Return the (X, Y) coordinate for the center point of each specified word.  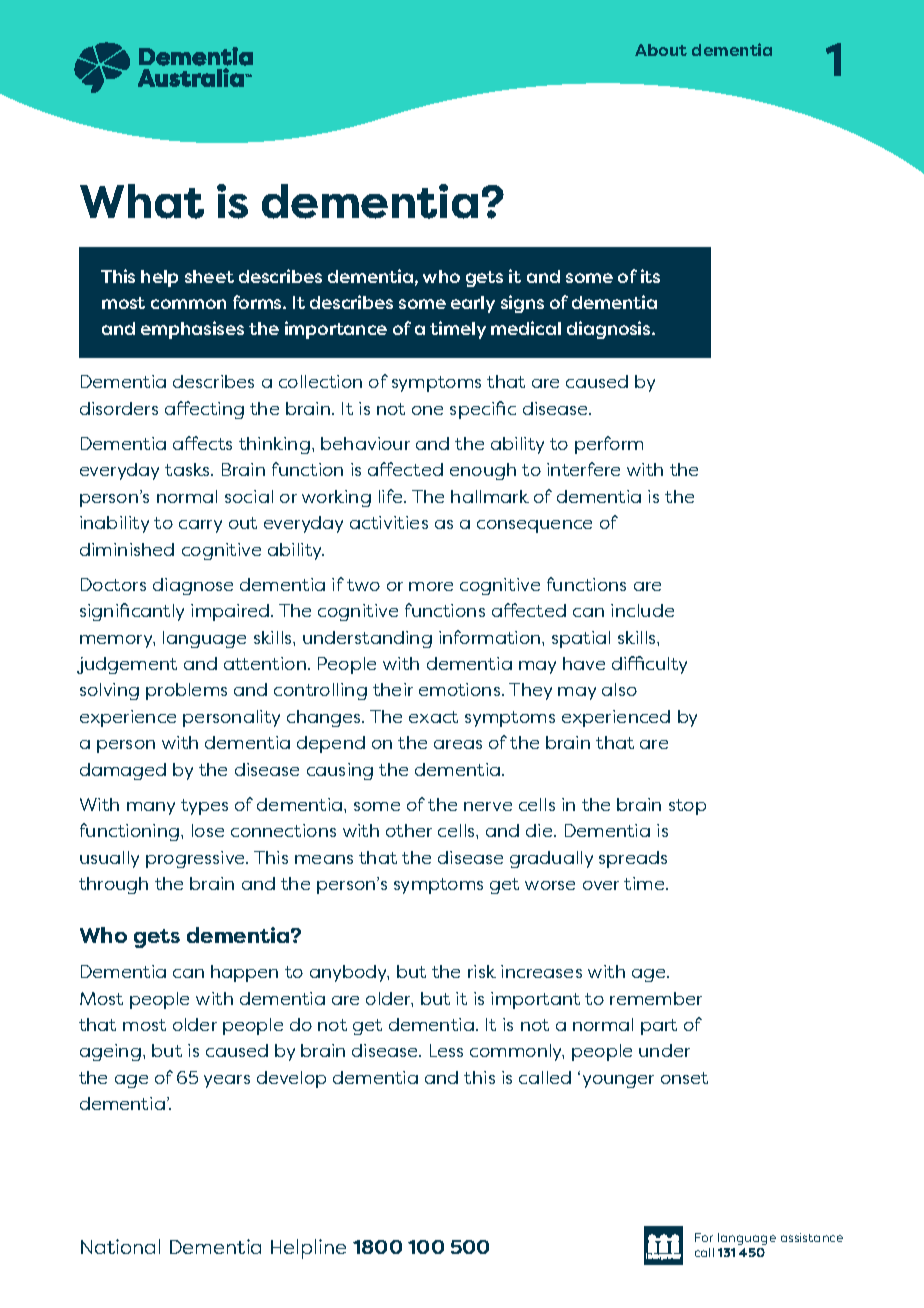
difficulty (649, 665)
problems (186, 691)
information (491, 637)
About (661, 50)
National (120, 1246)
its (650, 276)
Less (446, 1050)
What (142, 201)
